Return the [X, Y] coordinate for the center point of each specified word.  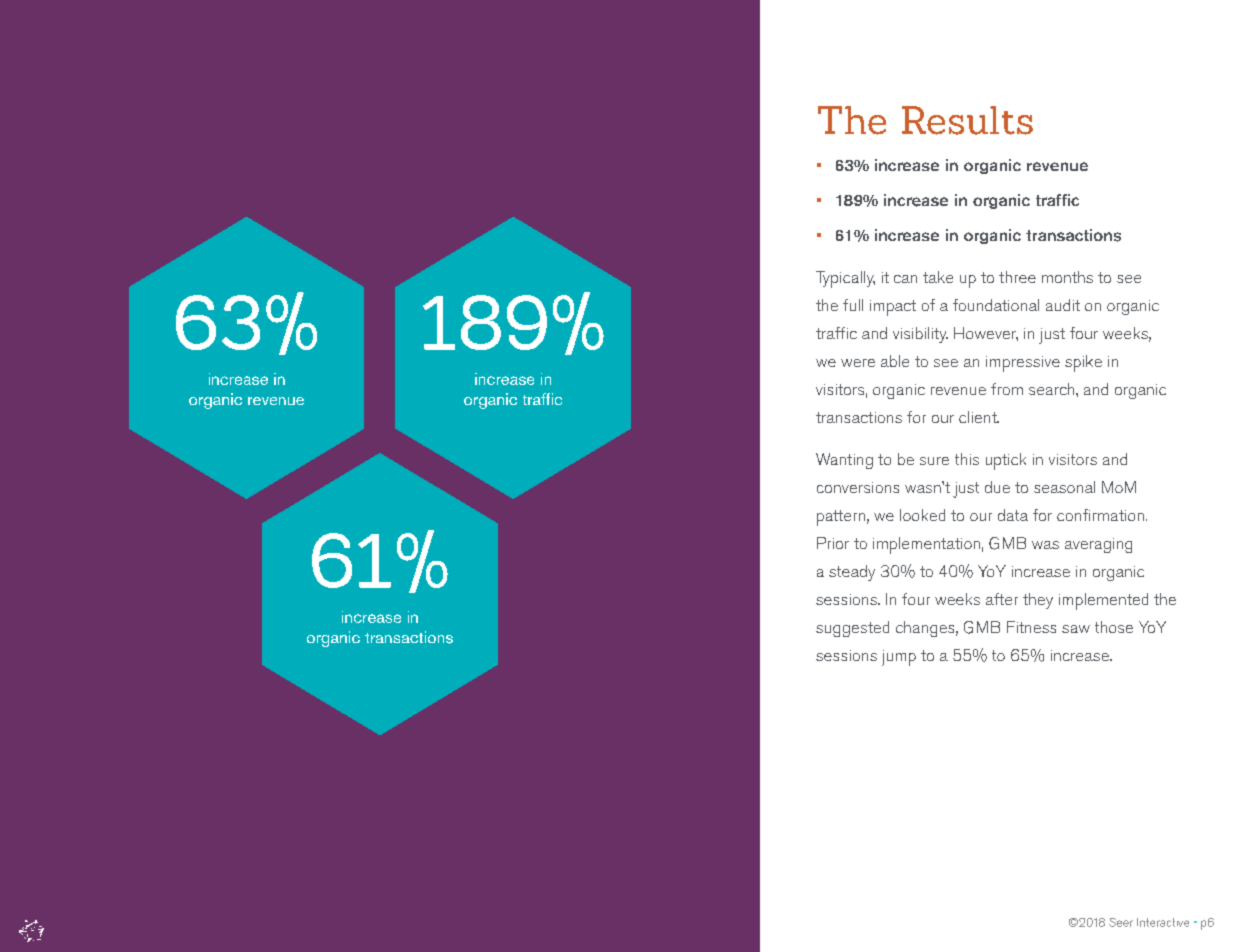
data [1013, 515]
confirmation [1100, 515]
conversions [858, 487]
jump [899, 658]
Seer [1121, 922]
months [1067, 277]
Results [967, 120]
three [1017, 277]
